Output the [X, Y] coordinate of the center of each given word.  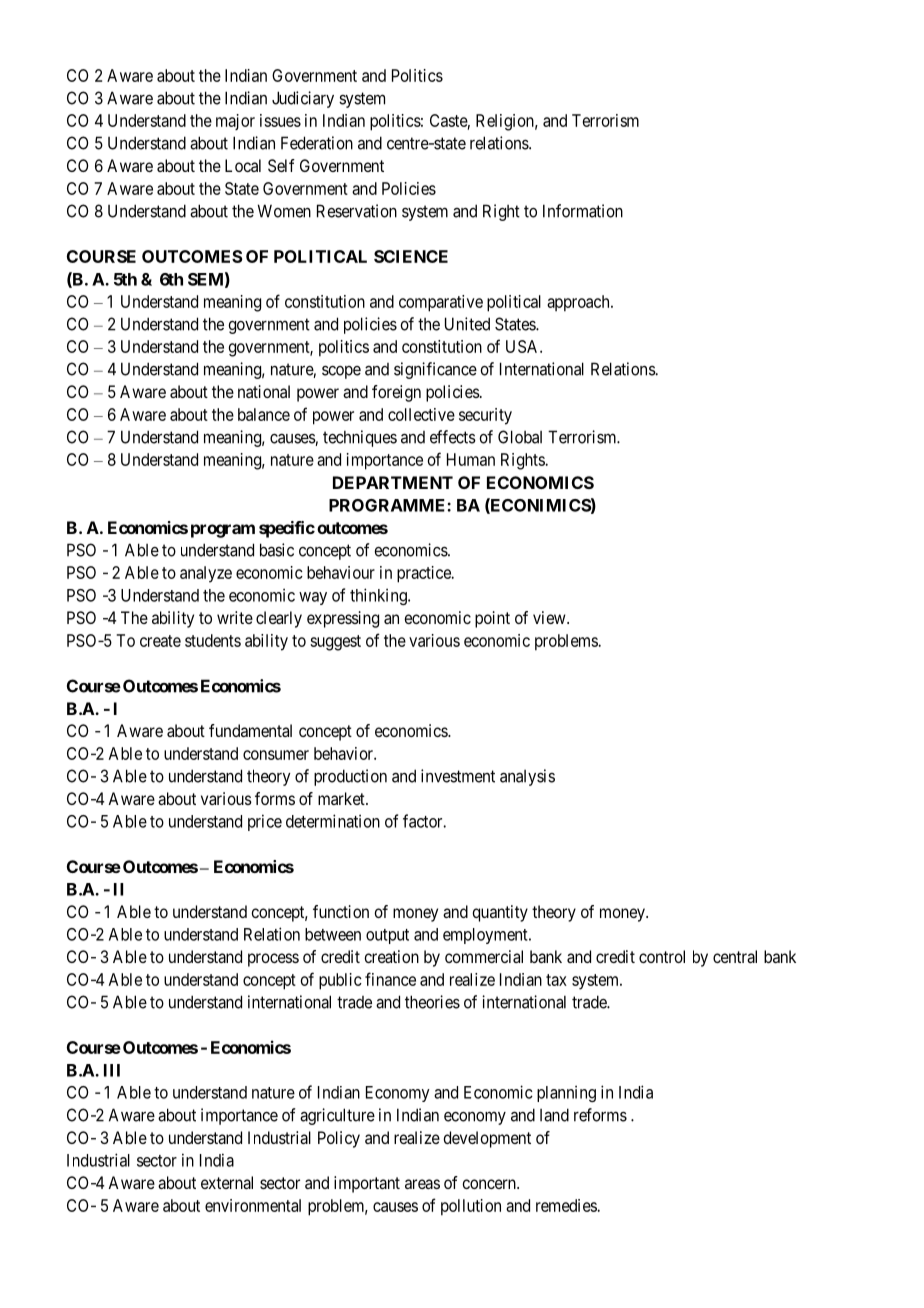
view [550, 617]
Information [583, 211]
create [160, 641]
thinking [379, 596]
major [235, 122]
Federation [317, 143]
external [227, 1182]
